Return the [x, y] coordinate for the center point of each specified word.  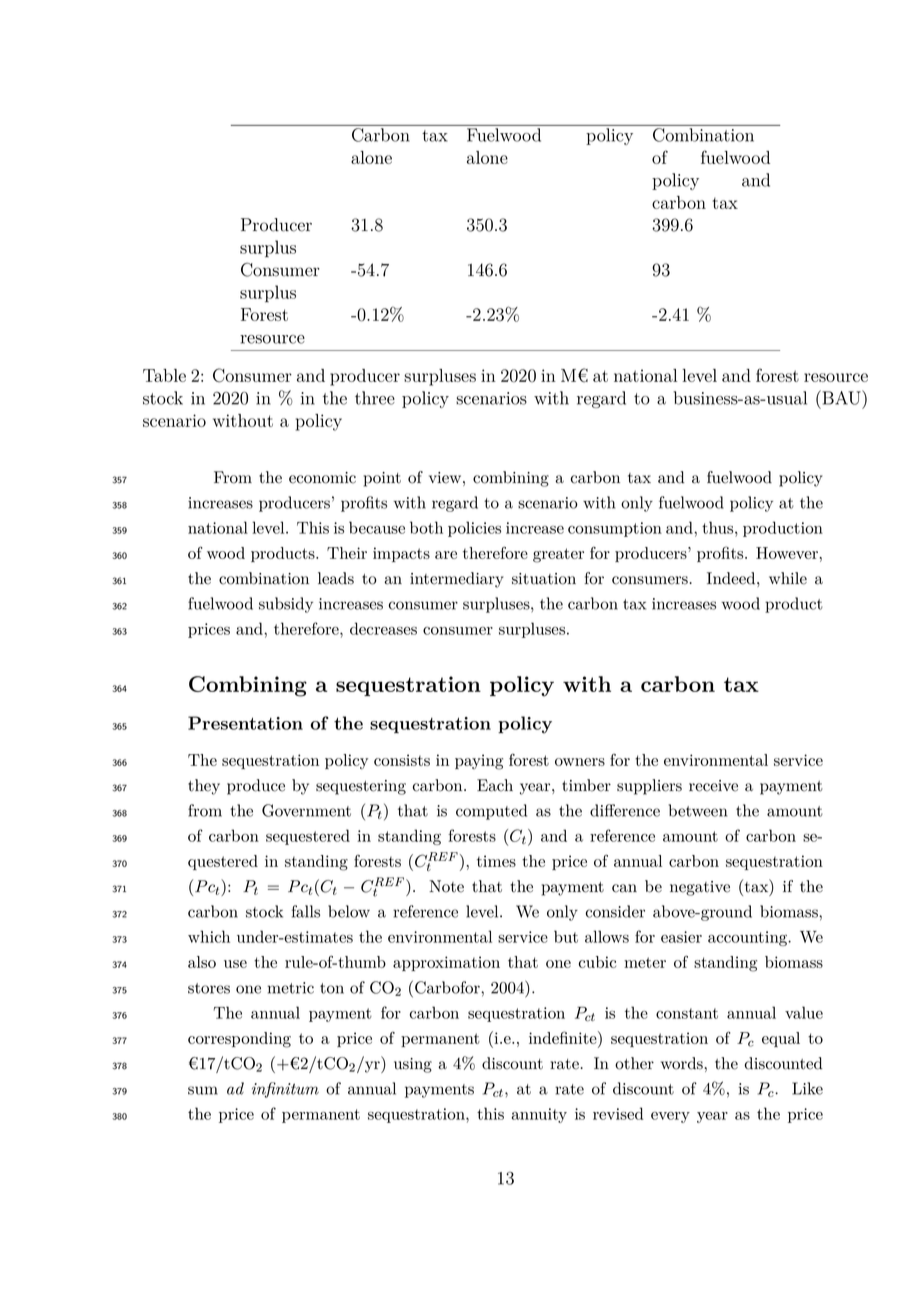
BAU [841, 397]
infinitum [285, 1090]
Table [164, 375]
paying [479, 762]
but [566, 936]
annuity [539, 1115]
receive [713, 786]
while [788, 578]
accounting [748, 938]
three [375, 398]
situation [544, 579]
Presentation [245, 723]
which [209, 936]
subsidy [286, 605]
